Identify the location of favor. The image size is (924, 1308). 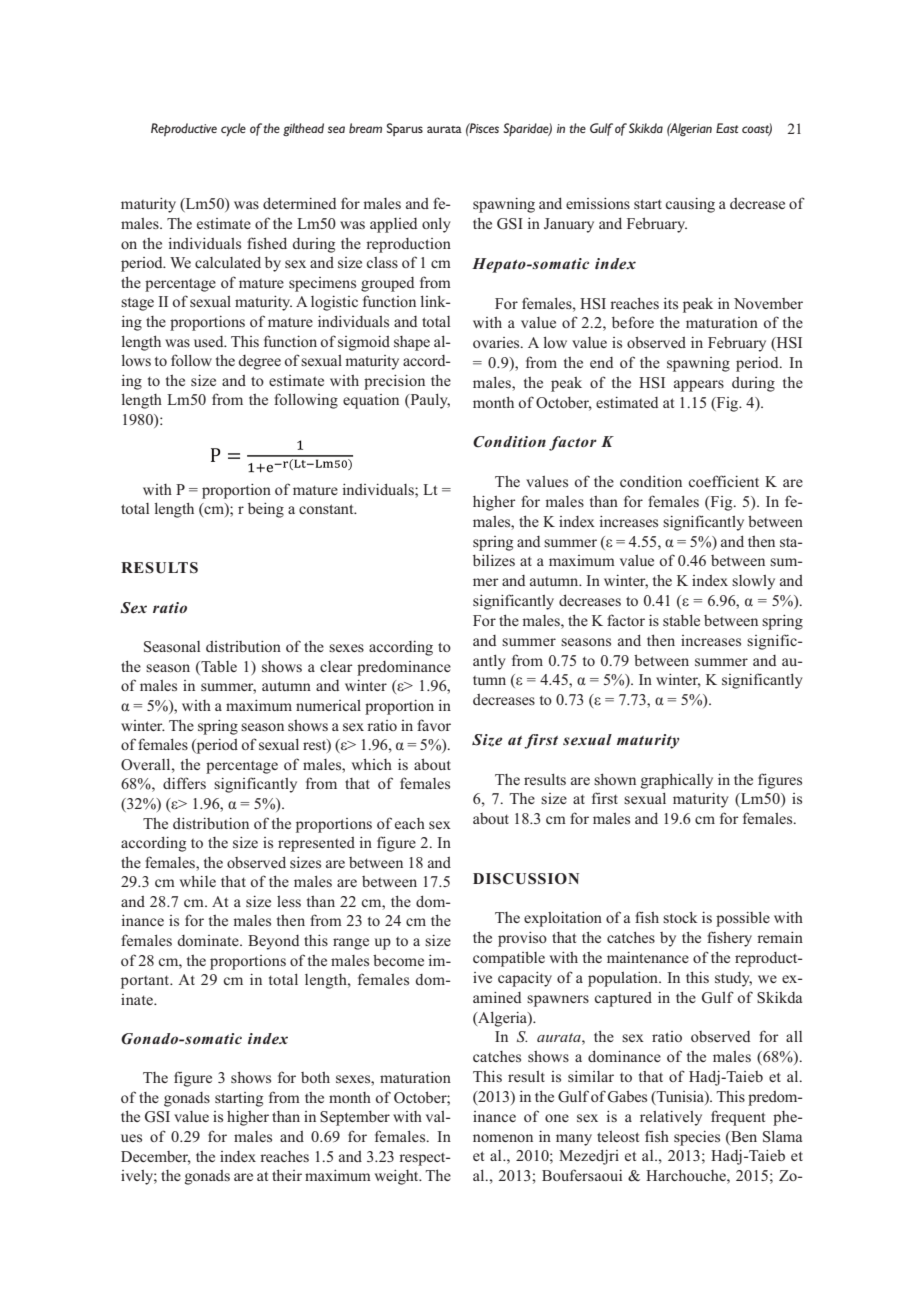
(434, 725).
